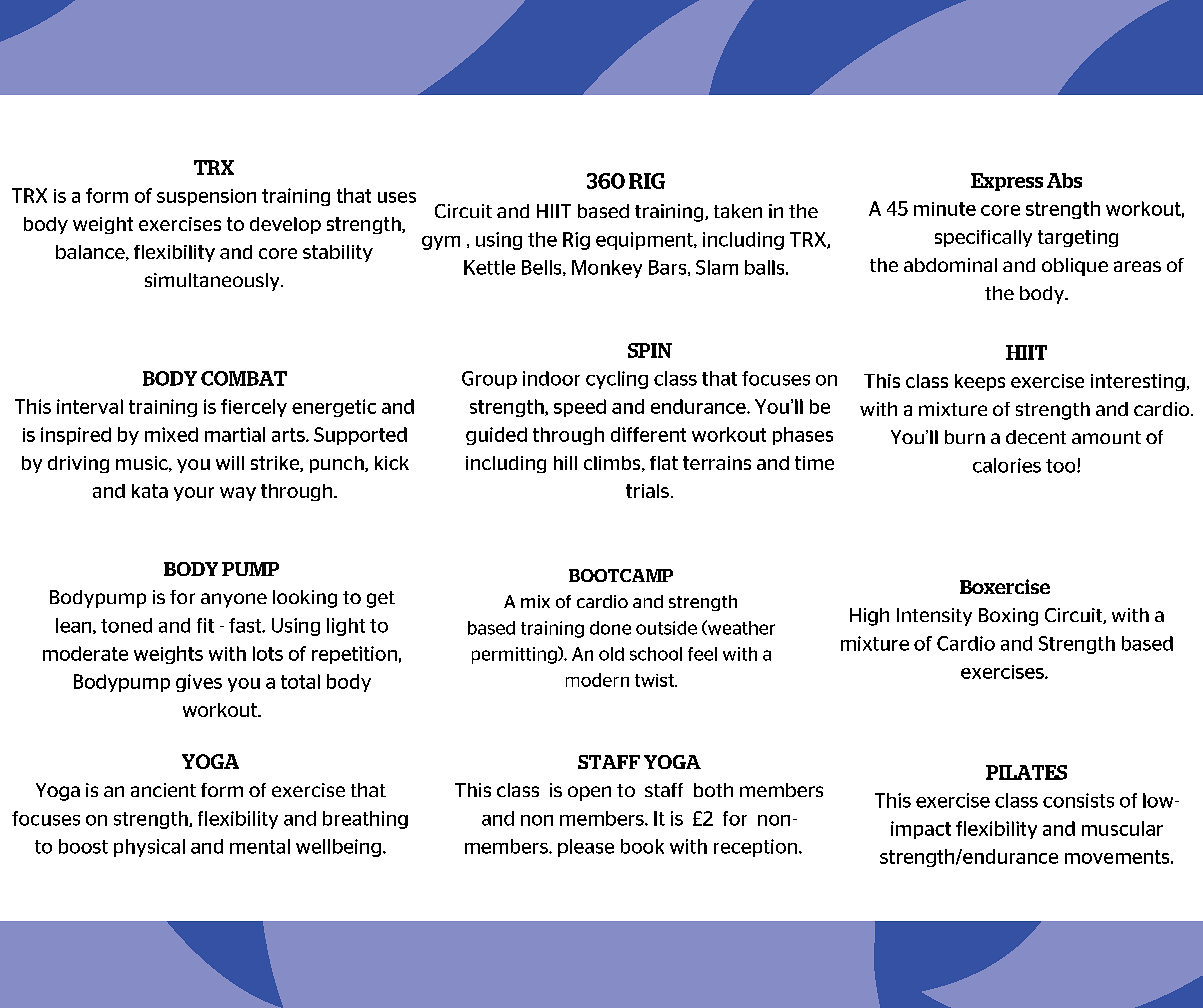 Image resolution: width=1203 pixels, height=1008 pixels. I want to click on mental, so click(260, 846).
